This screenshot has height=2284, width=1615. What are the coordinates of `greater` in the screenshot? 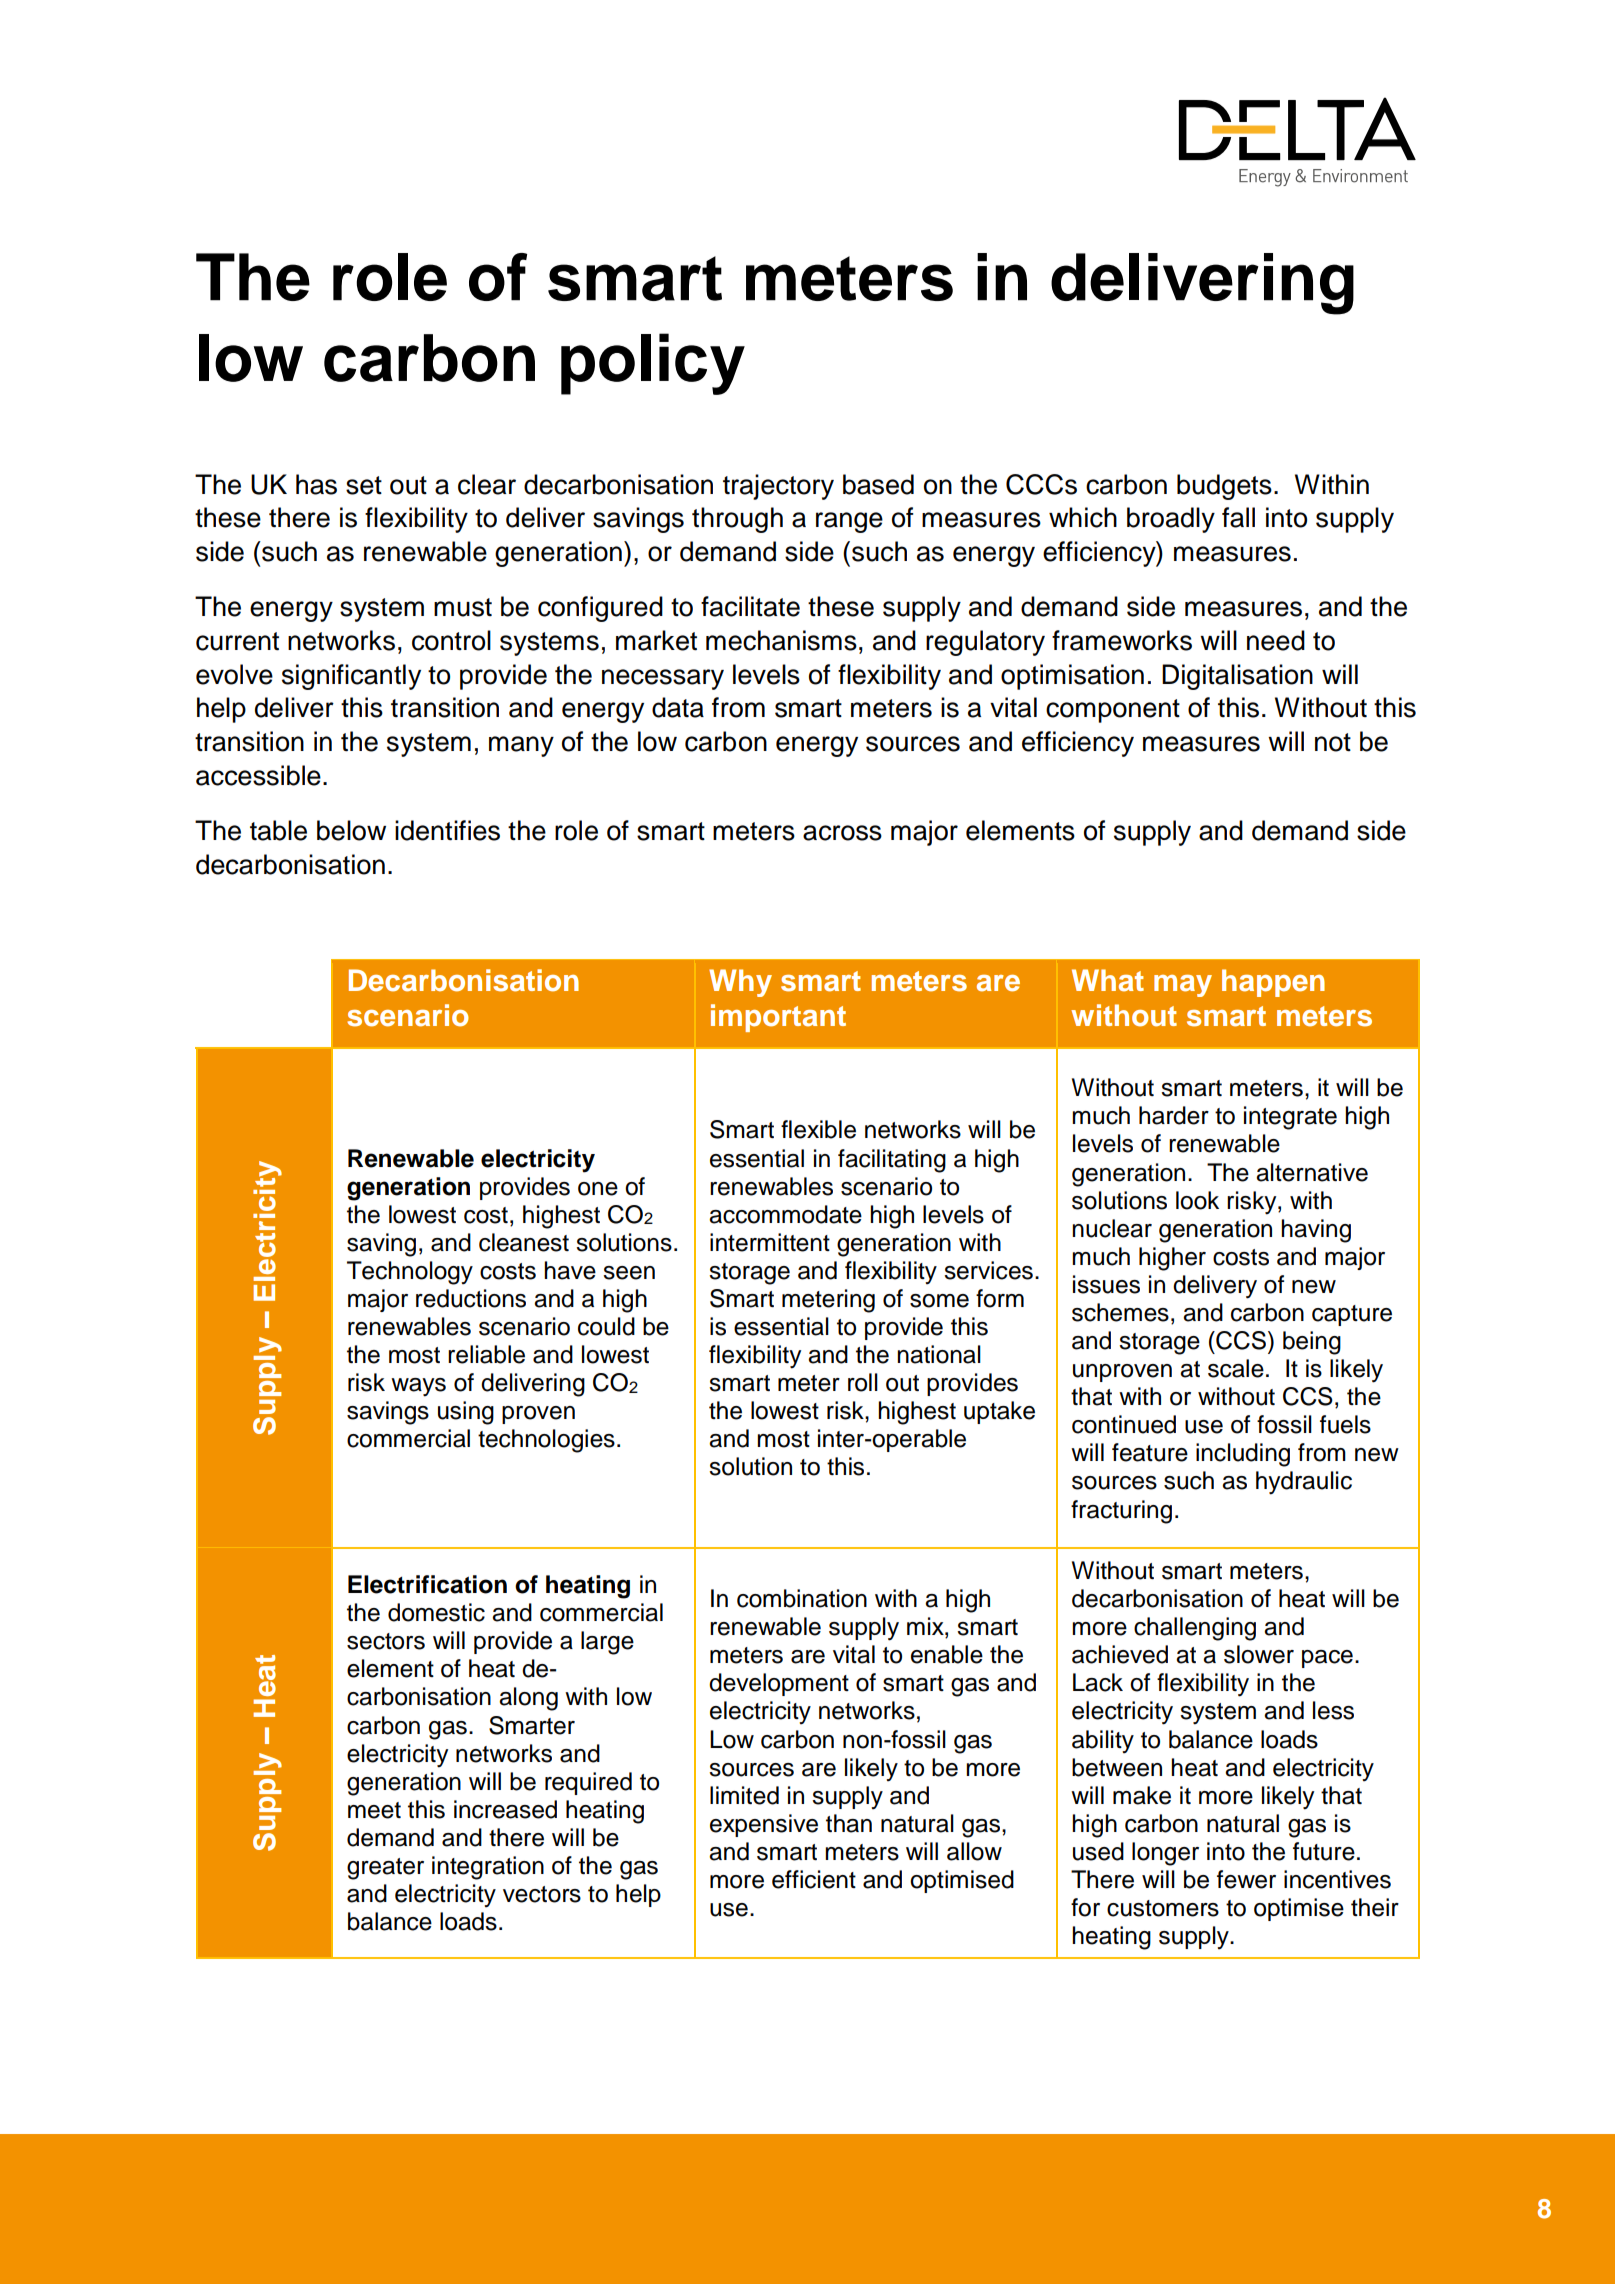 It's located at (385, 1869).
